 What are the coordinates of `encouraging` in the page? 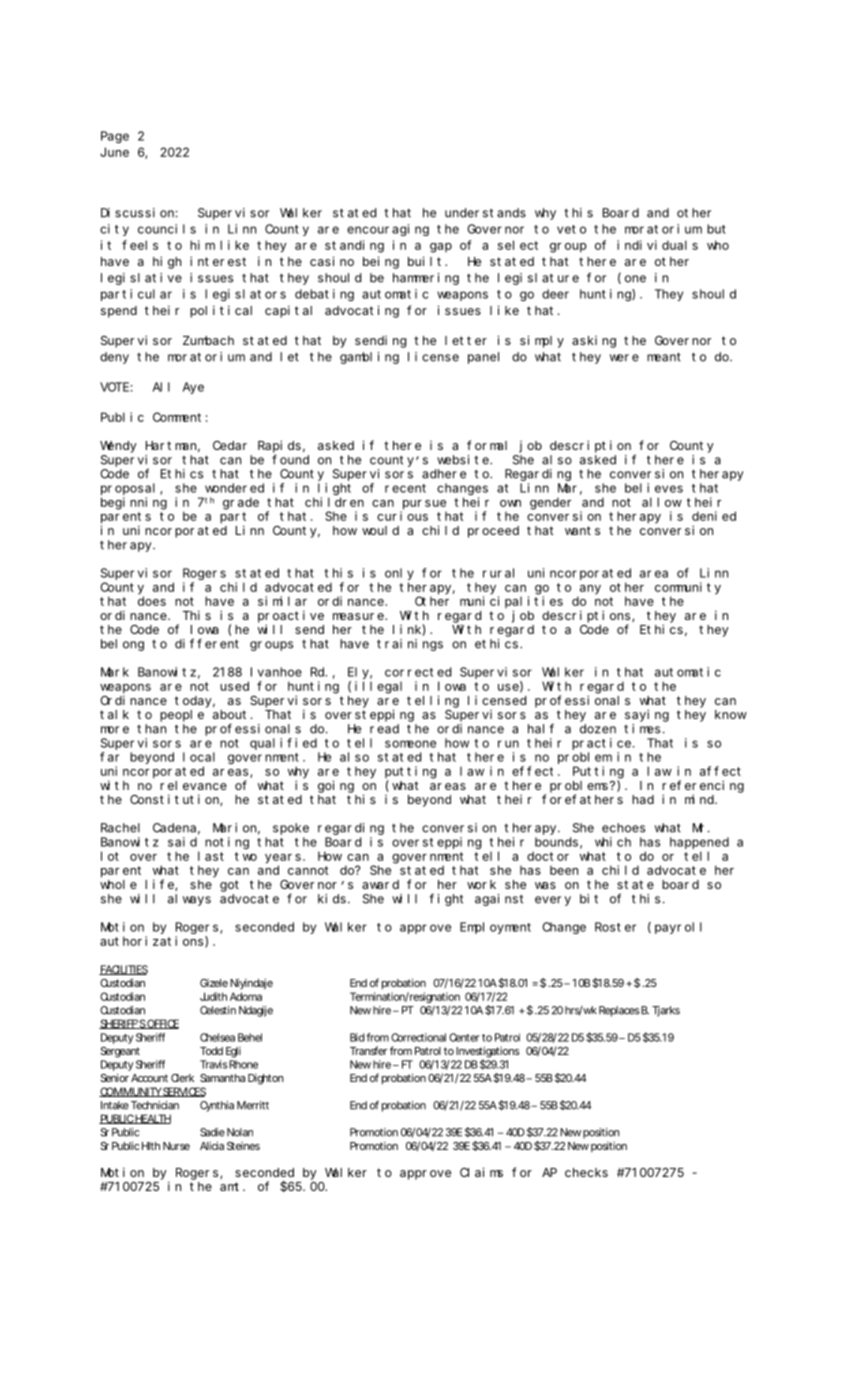 It's located at (388, 230).
